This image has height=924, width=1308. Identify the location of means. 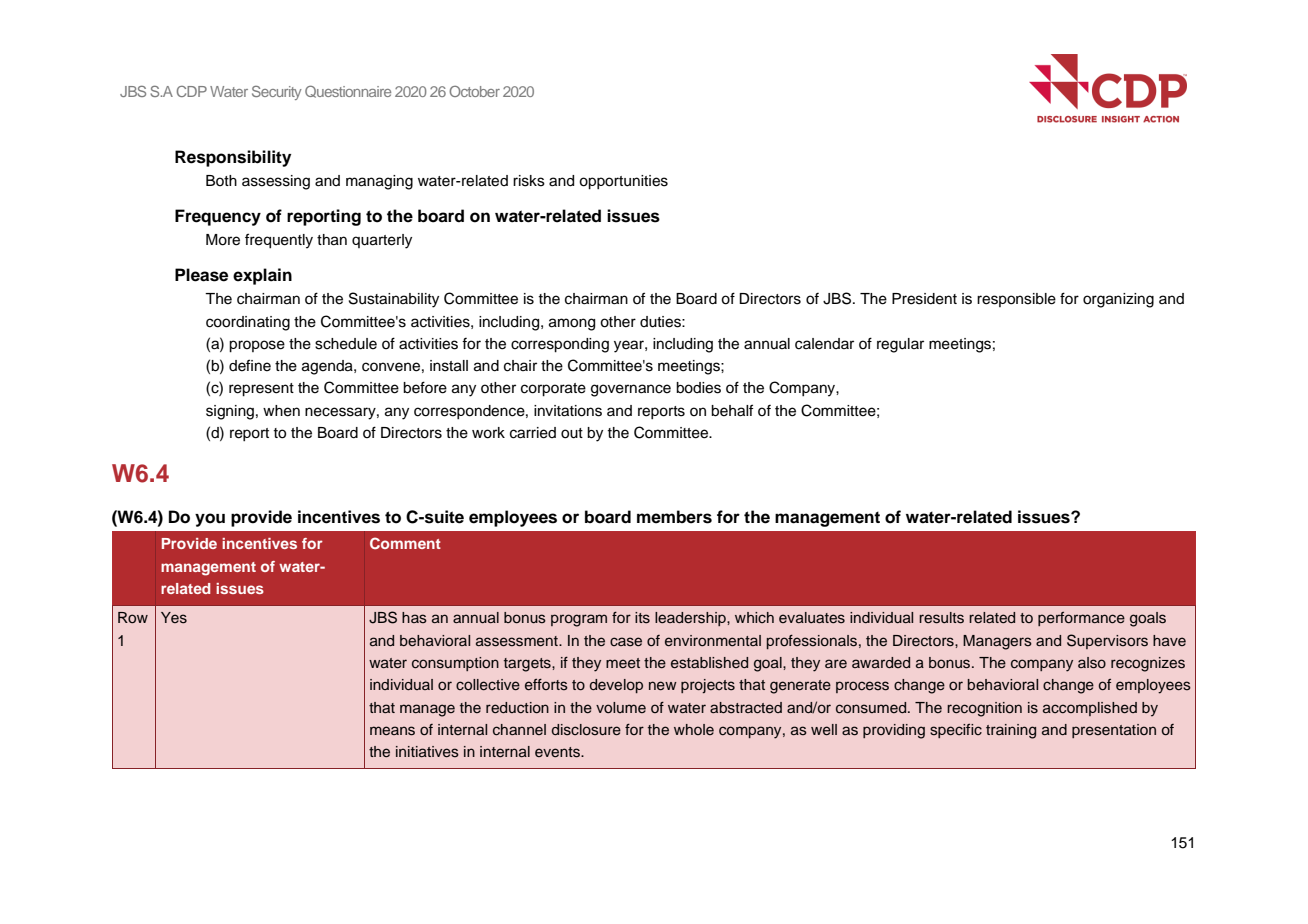
(392, 731).
